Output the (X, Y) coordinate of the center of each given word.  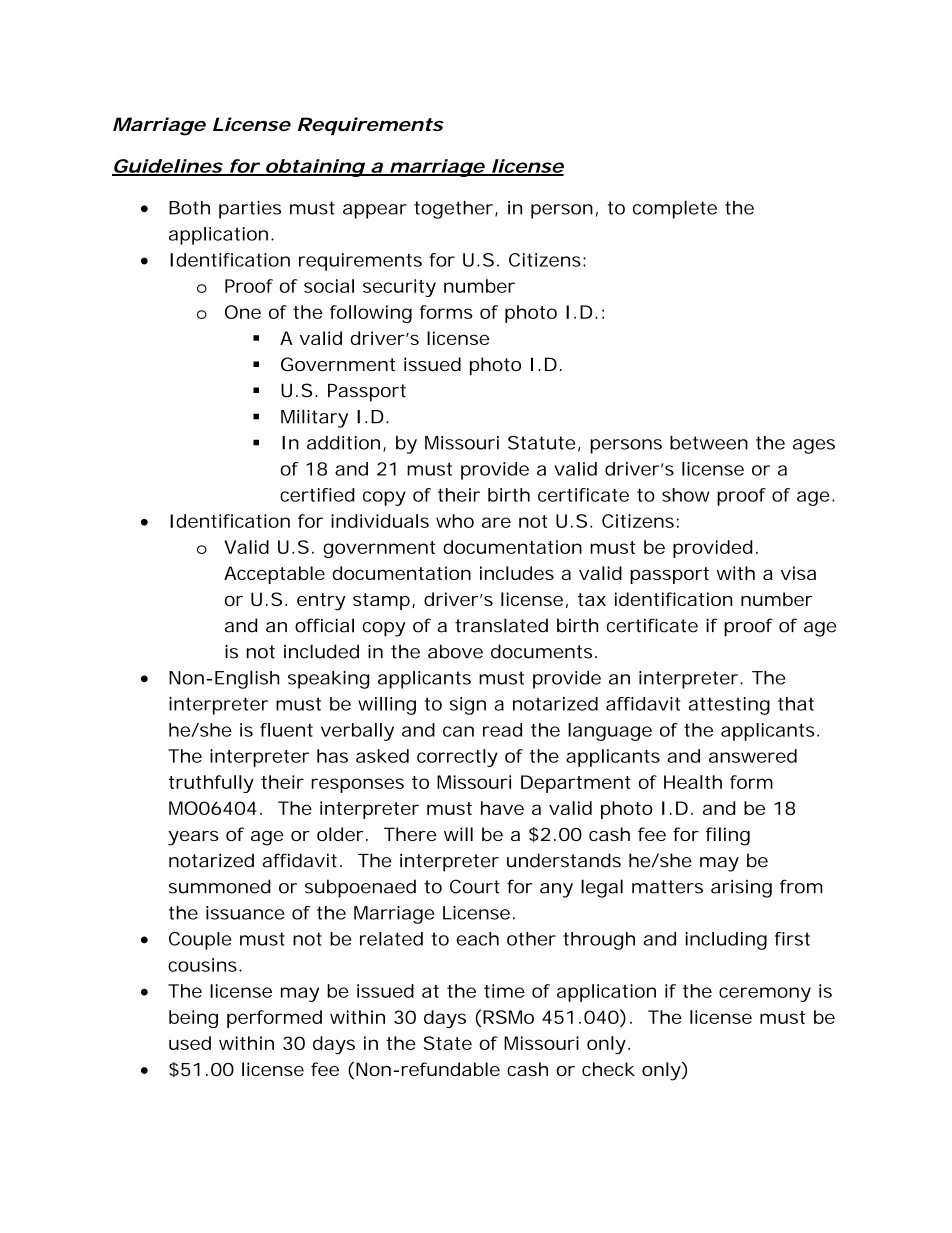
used (190, 1043)
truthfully (211, 784)
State (448, 1043)
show (685, 495)
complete (675, 209)
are (496, 522)
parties (250, 210)
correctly (457, 758)
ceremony (765, 994)
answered (753, 756)
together (453, 210)
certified (317, 495)
